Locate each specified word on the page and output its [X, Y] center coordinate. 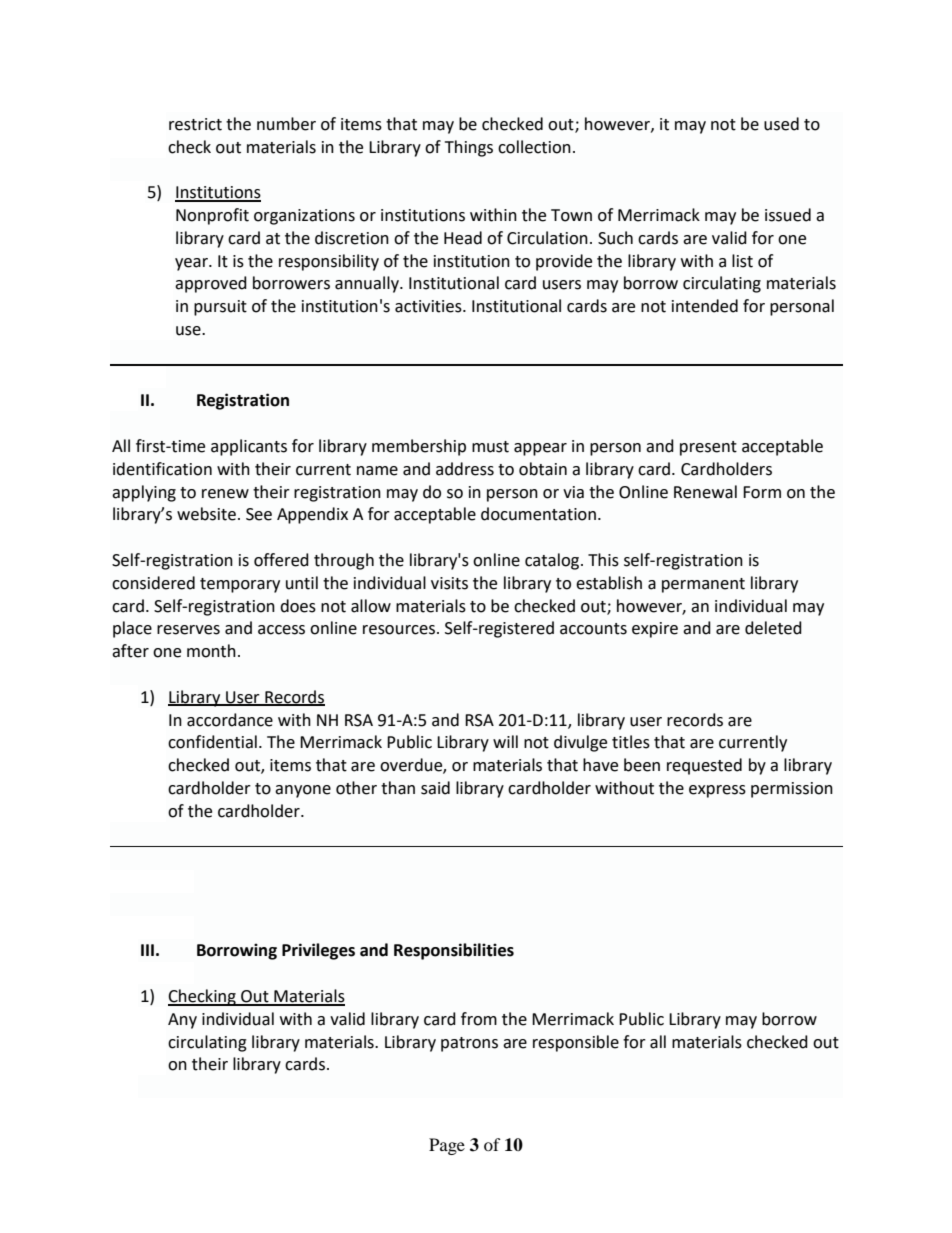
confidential [212, 742]
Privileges [318, 951]
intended [705, 306]
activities [429, 306]
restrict [195, 124]
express [717, 791]
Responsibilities [454, 951]
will [505, 741]
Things [469, 148]
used [781, 124]
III [147, 950]
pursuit [220, 308]
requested [704, 766]
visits [449, 583]
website [206, 514]
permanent [703, 585]
